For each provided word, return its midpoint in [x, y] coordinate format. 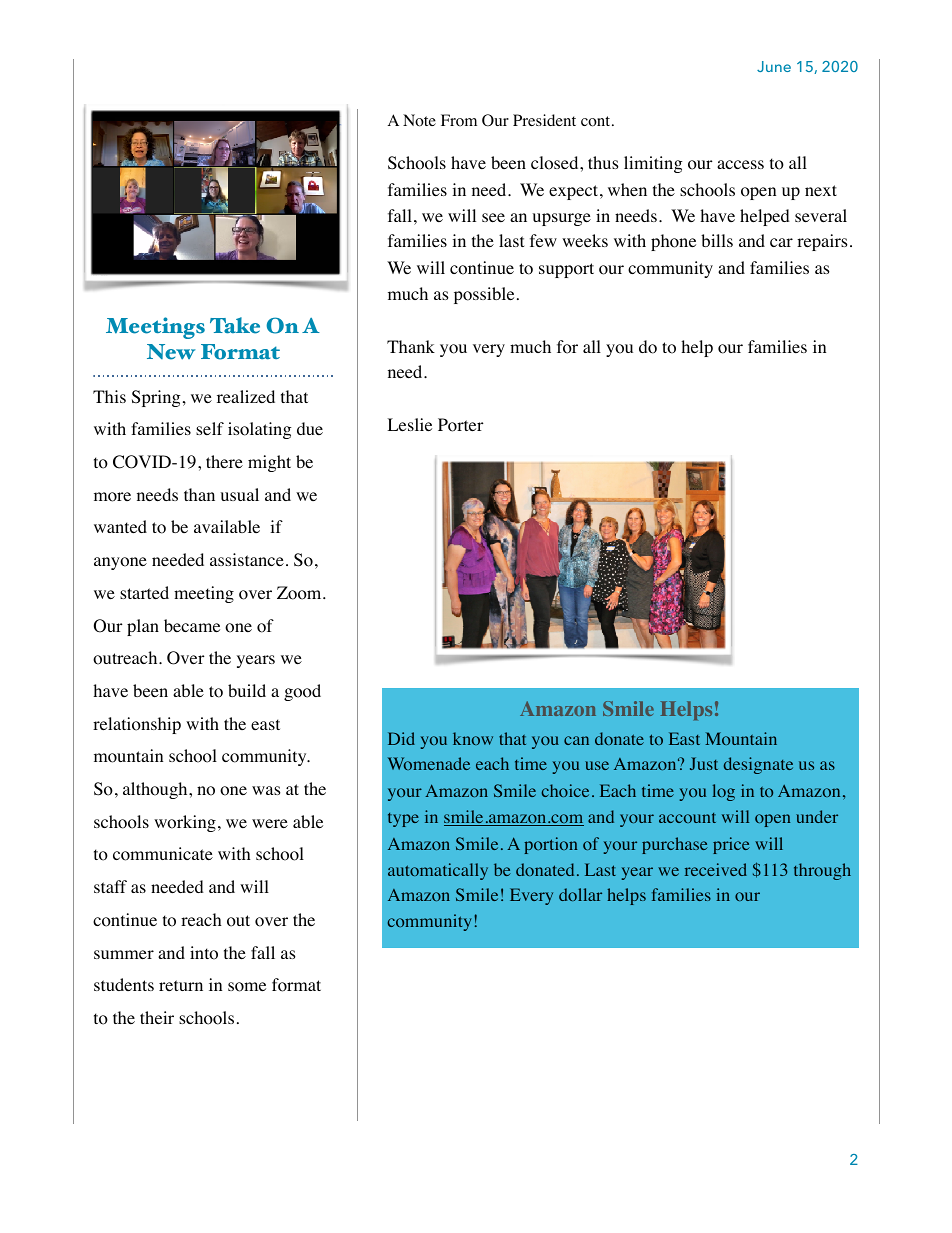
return [181, 985]
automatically [438, 871]
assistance [247, 559]
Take [235, 325]
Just [704, 763]
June [774, 66]
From [459, 120]
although [156, 790]
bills [717, 240]
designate [758, 765]
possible [484, 295]
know [473, 738]
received [716, 869]
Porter [461, 425]
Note [419, 120]
